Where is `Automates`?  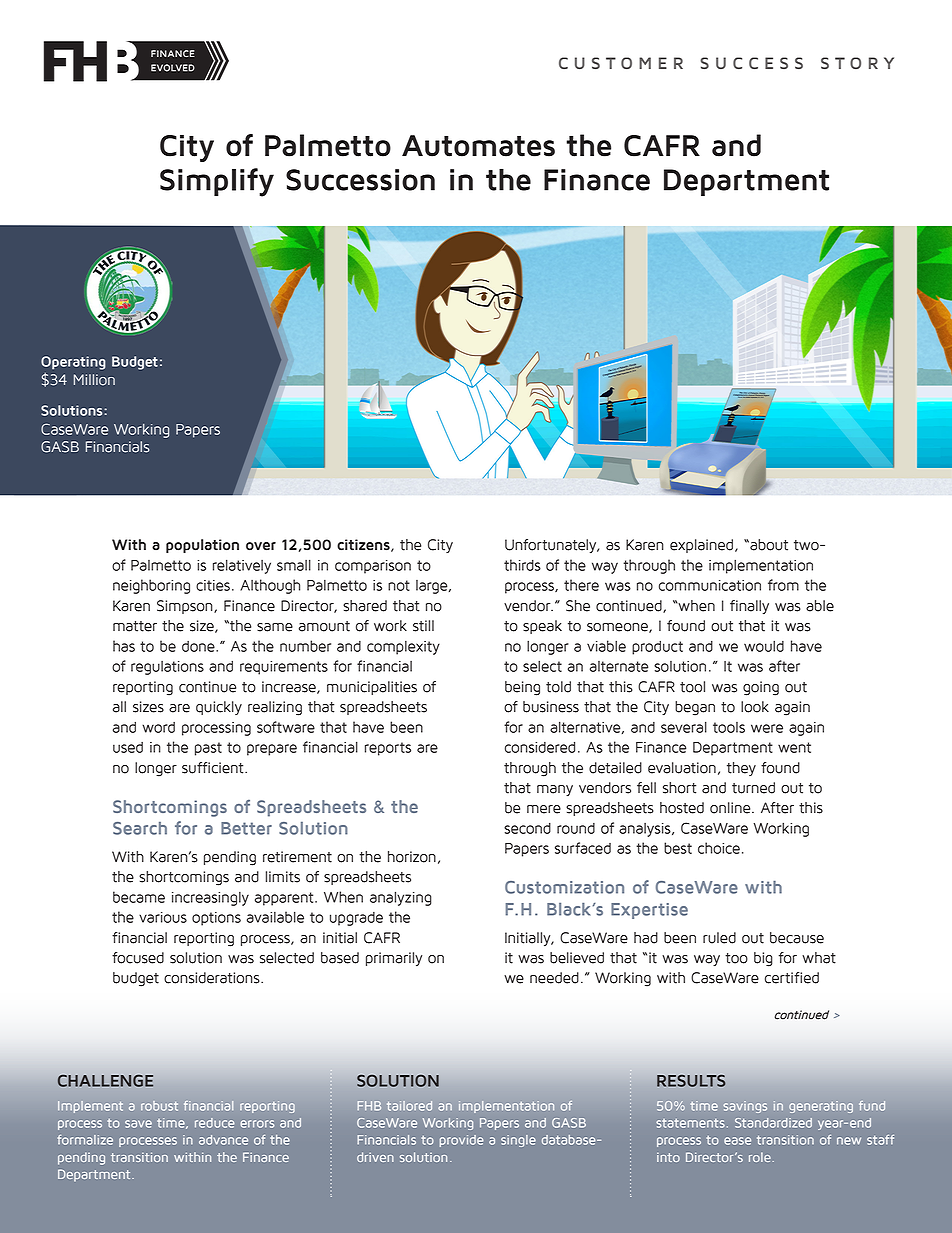
Automates is located at coordinates (478, 146).
